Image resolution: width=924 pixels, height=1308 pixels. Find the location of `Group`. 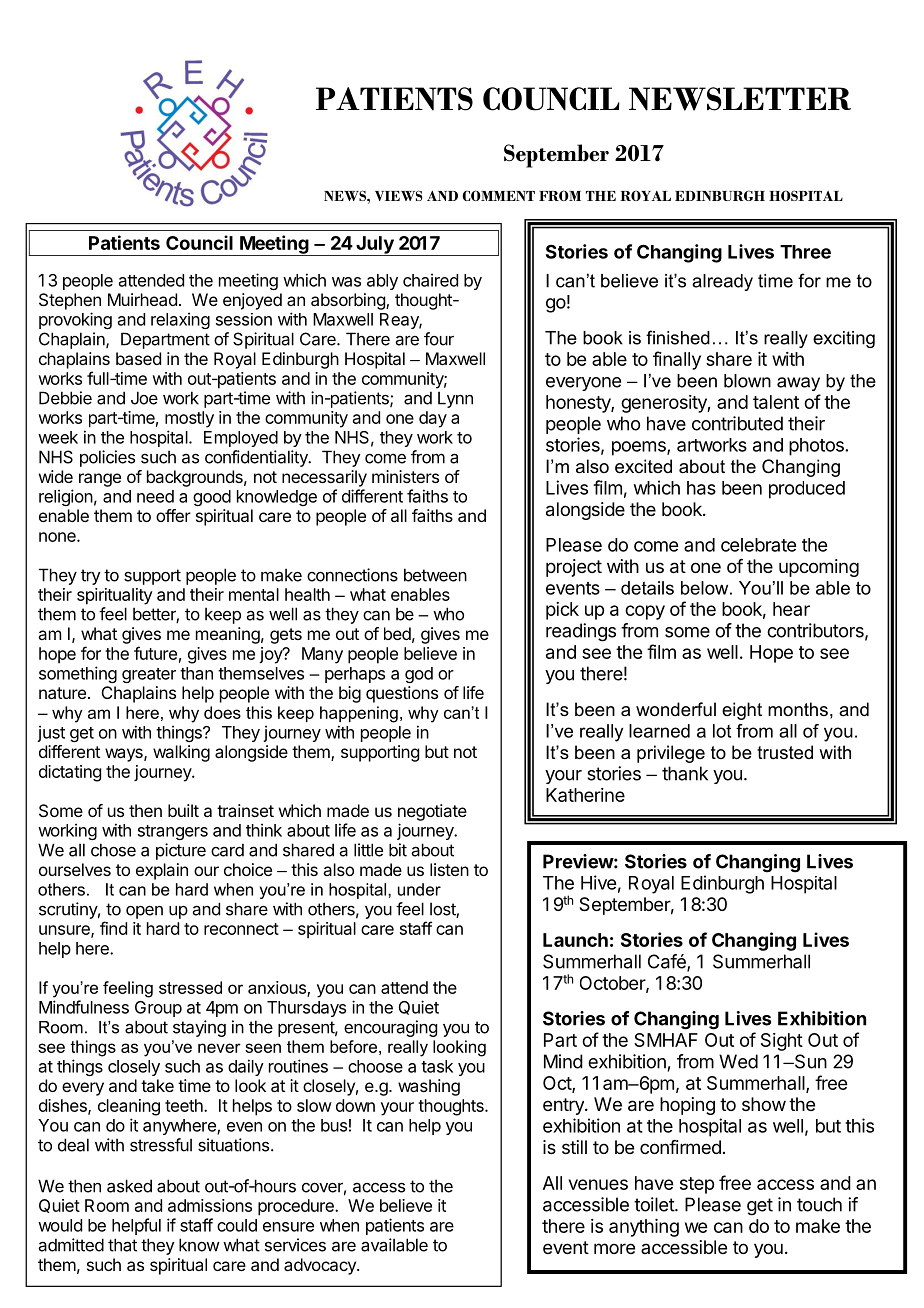

Group is located at coordinates (158, 1009).
